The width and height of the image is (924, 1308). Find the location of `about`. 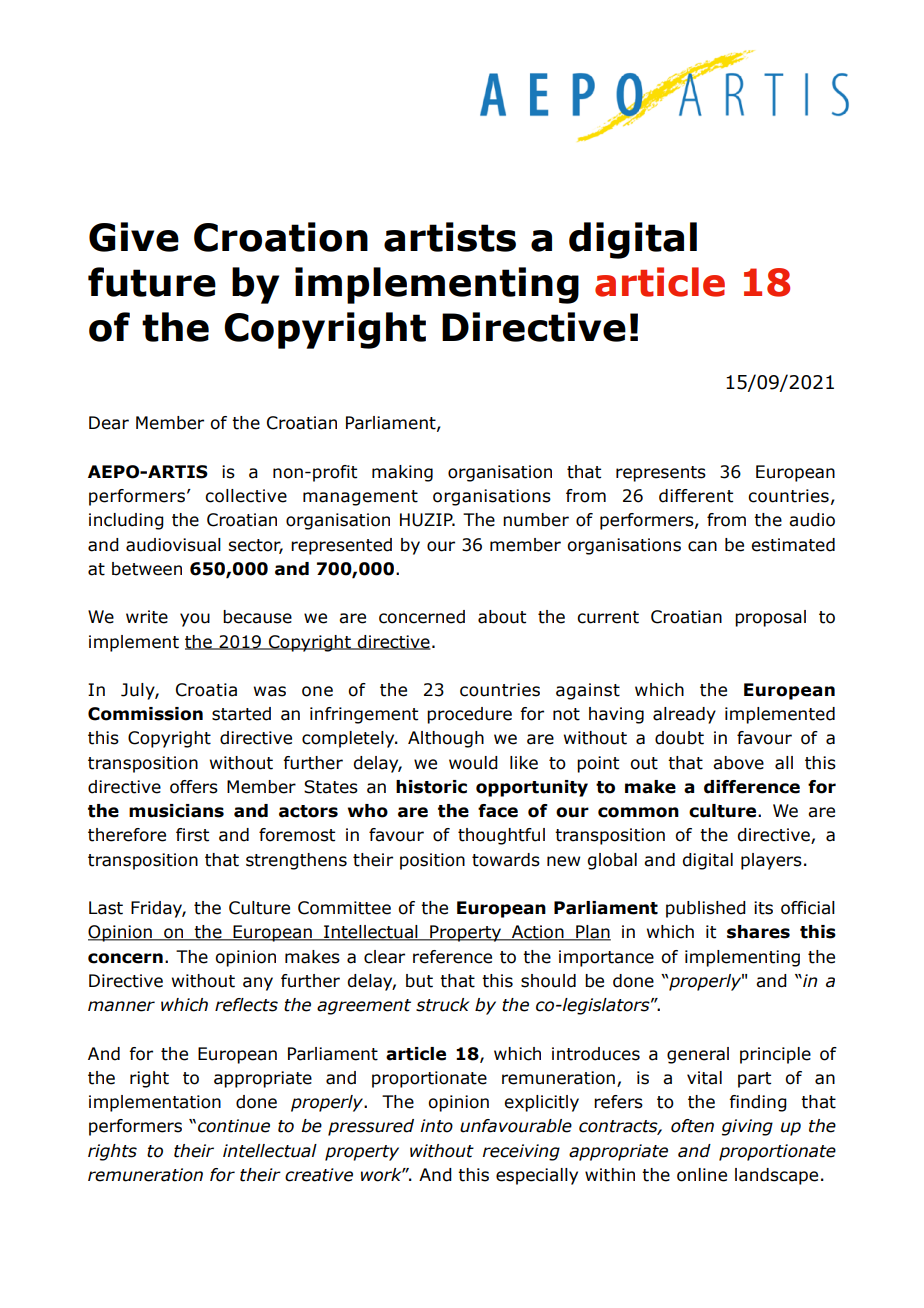

about is located at coordinates (502, 617).
